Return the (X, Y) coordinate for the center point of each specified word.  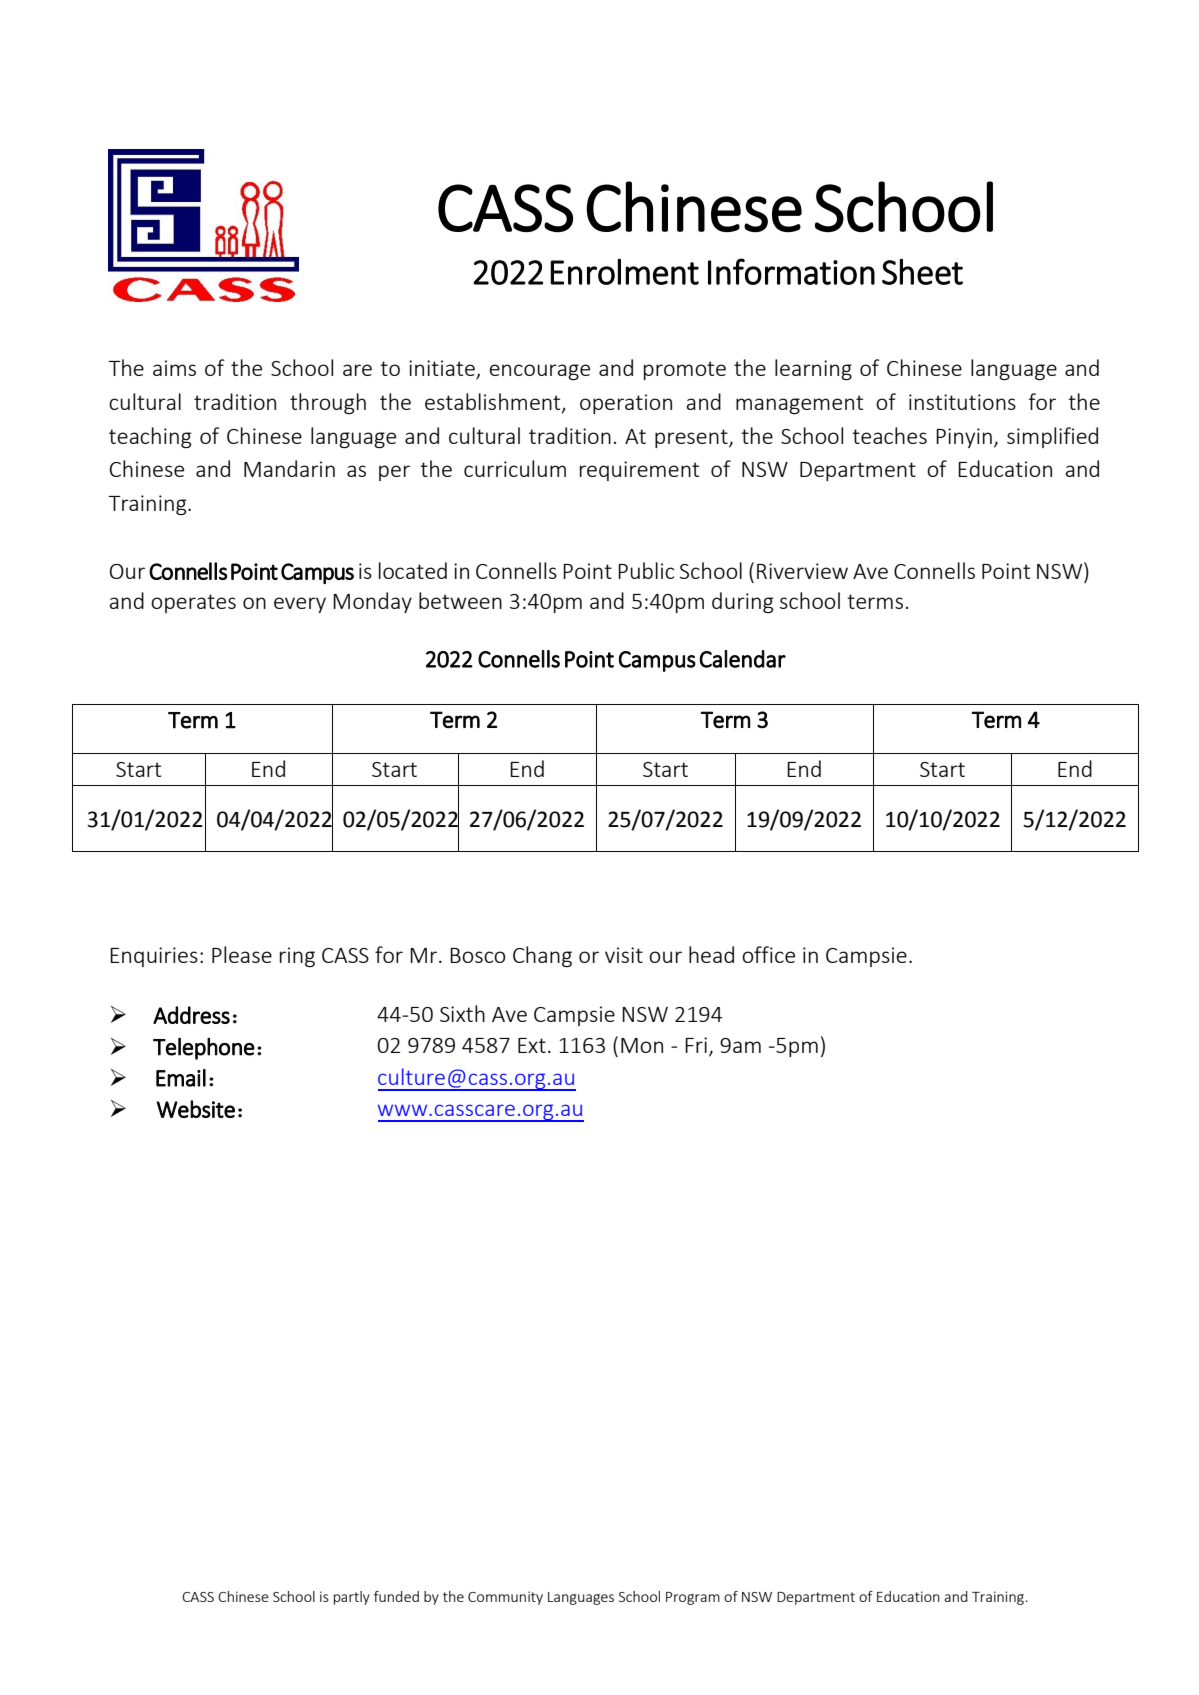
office (768, 954)
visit (624, 955)
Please (242, 954)
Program (693, 1598)
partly (352, 1598)
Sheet (922, 271)
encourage (539, 372)
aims (174, 368)
